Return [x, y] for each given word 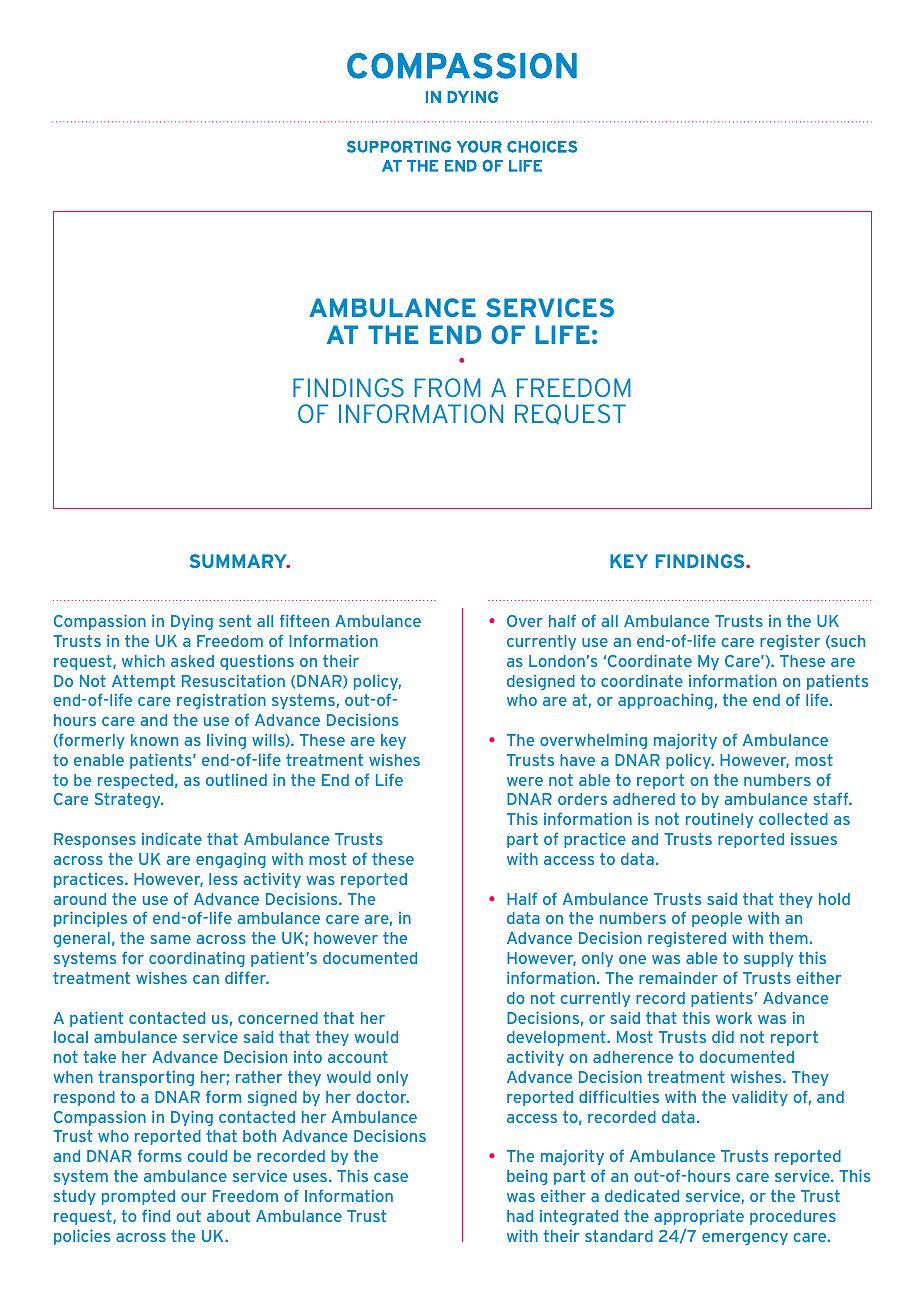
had [520, 1216]
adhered [644, 799]
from [448, 387]
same [170, 939]
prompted [138, 1197]
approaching [665, 701]
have [577, 760]
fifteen [304, 620]
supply [768, 959]
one [632, 959]
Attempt [143, 682]
